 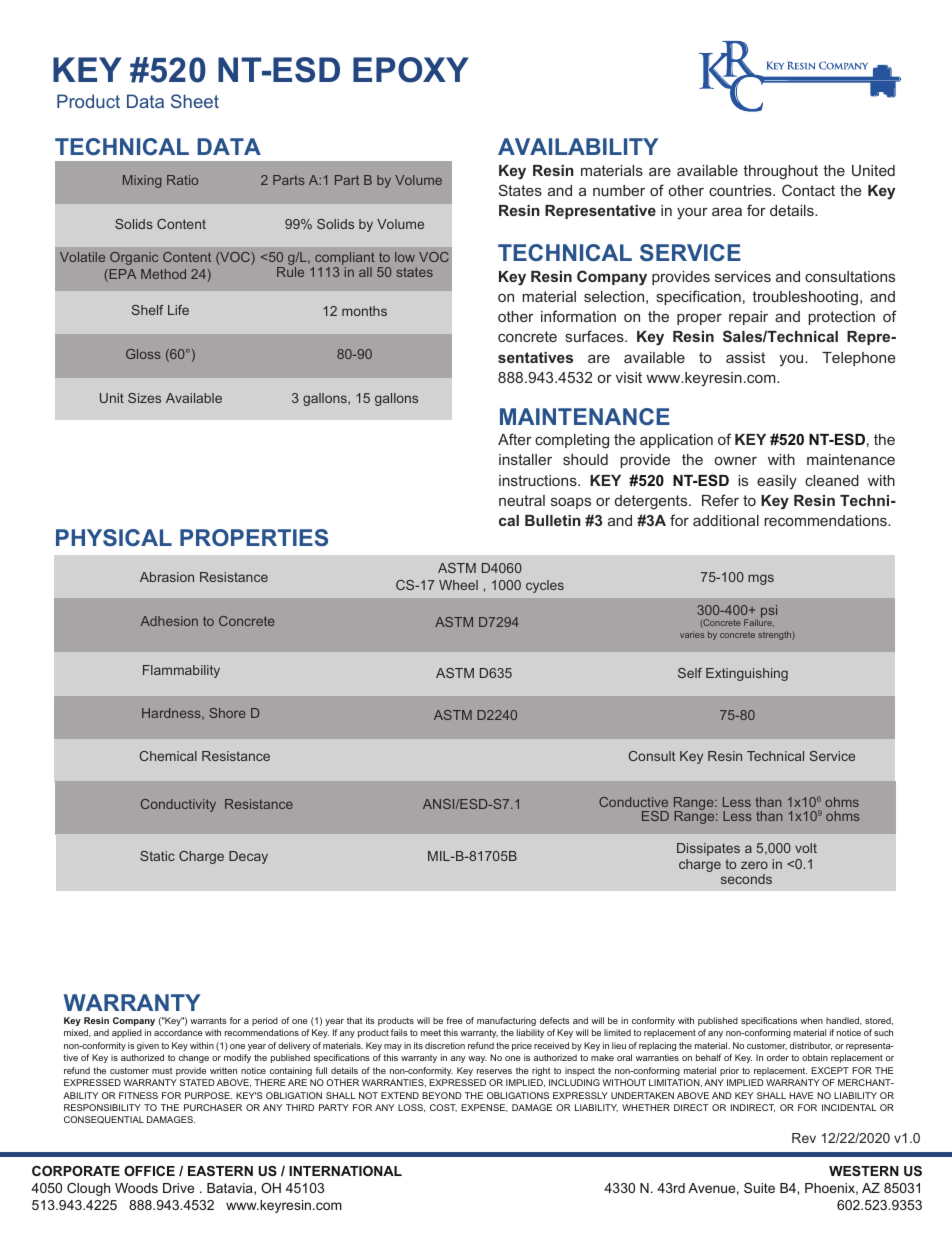 What do you see at coordinates (484, 1108) in the screenshot?
I see `EXPENSE` at bounding box center [484, 1108].
